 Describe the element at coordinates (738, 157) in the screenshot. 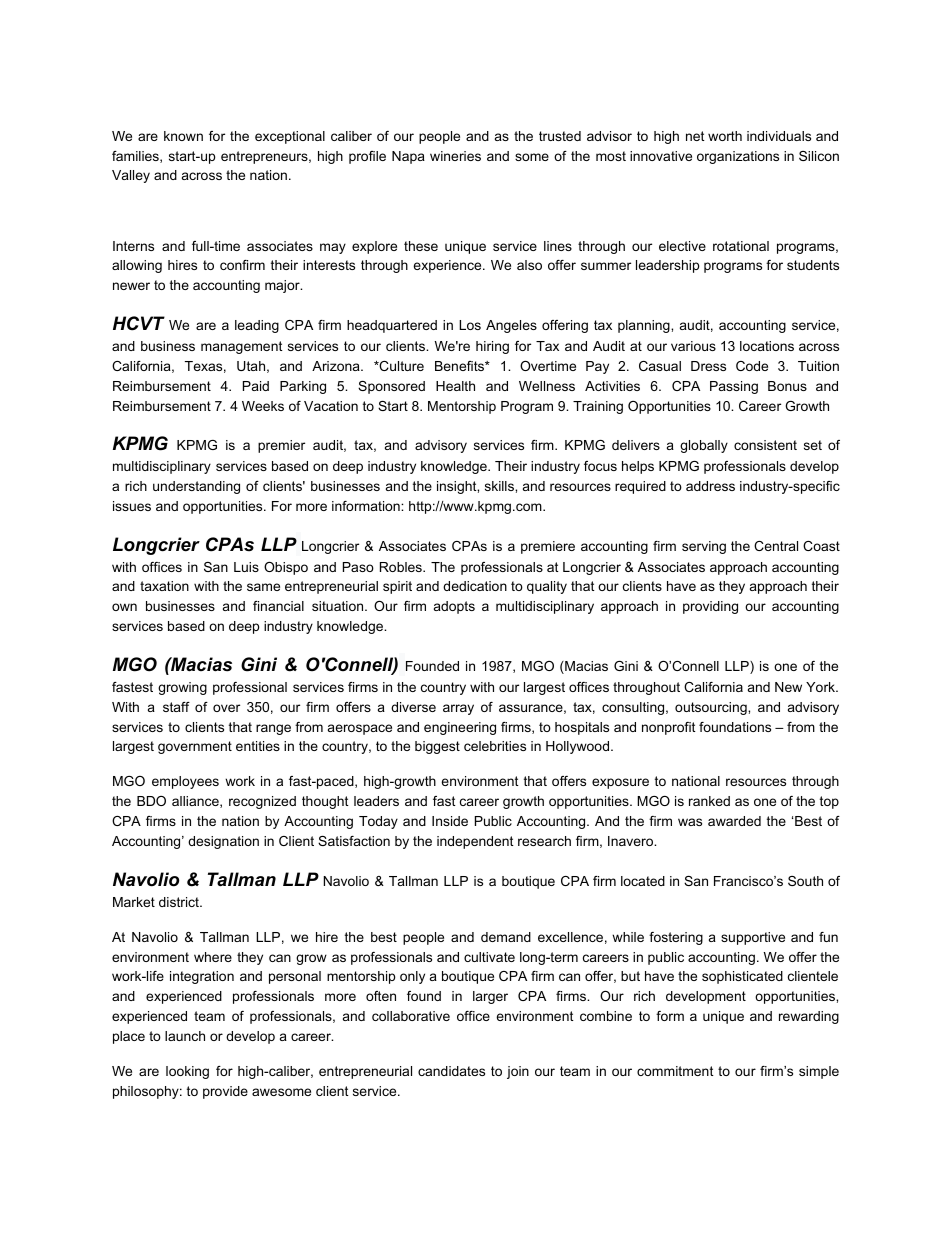

I see `organizations` at that location.
